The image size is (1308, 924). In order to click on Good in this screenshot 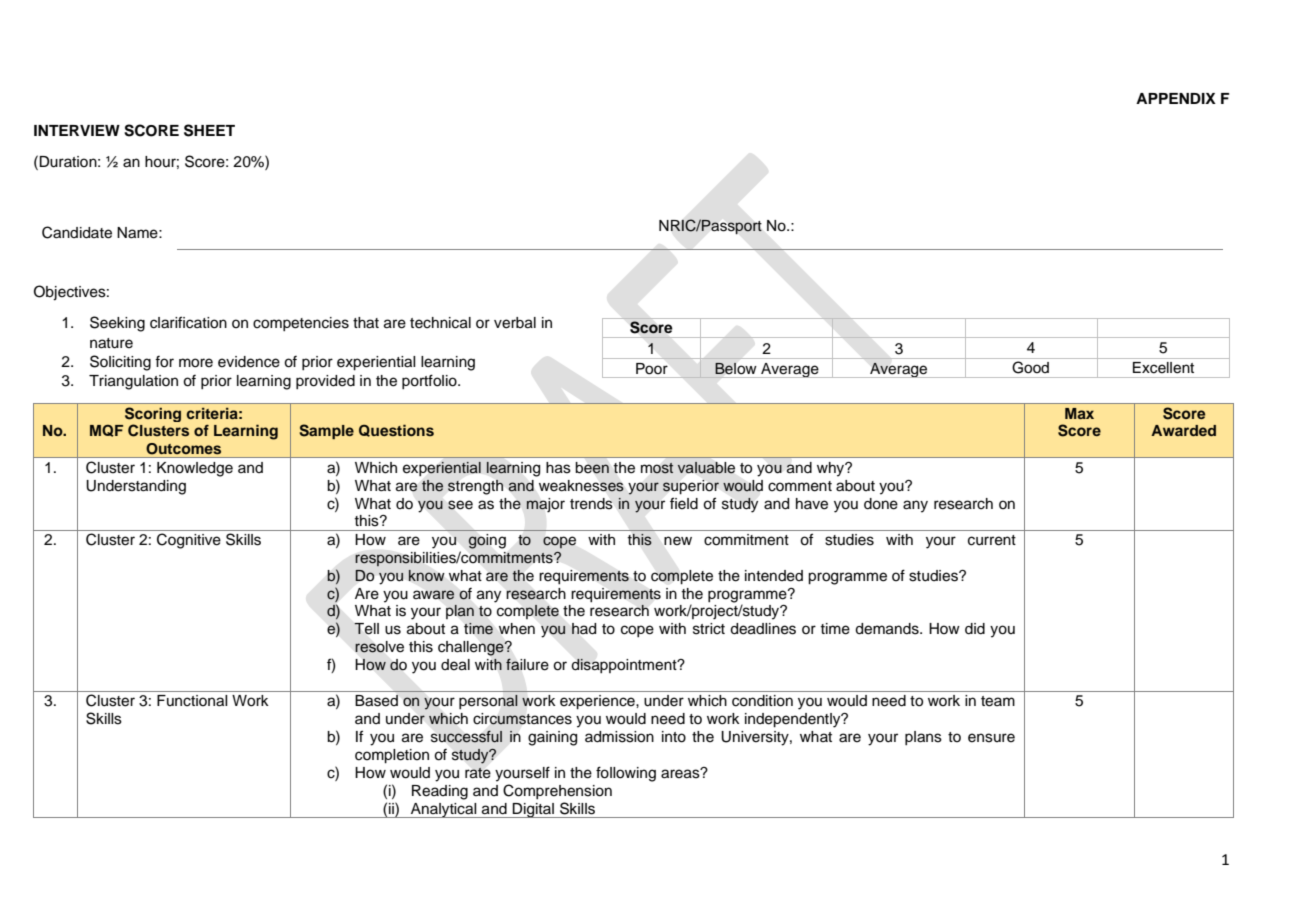, I will do `click(1031, 367)`.
